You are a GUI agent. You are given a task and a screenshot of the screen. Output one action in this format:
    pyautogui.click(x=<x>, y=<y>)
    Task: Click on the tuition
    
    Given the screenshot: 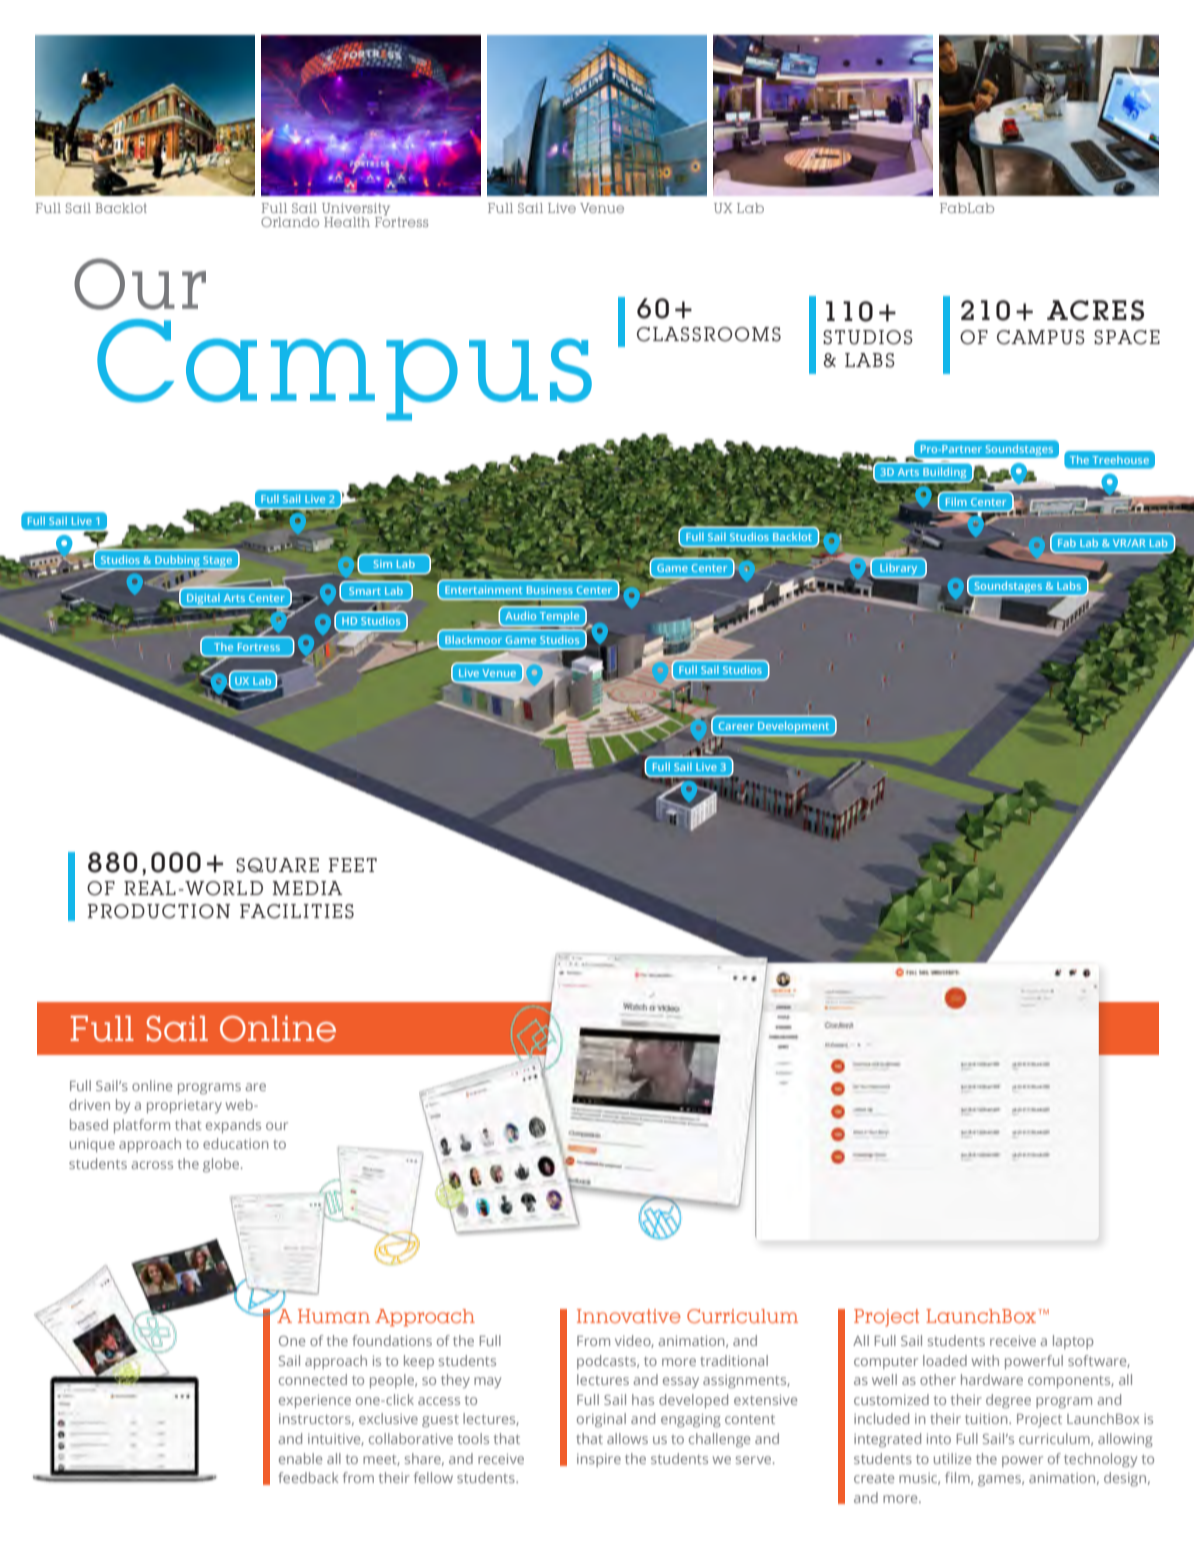 What is the action you would take?
    pyautogui.click(x=987, y=1419)
